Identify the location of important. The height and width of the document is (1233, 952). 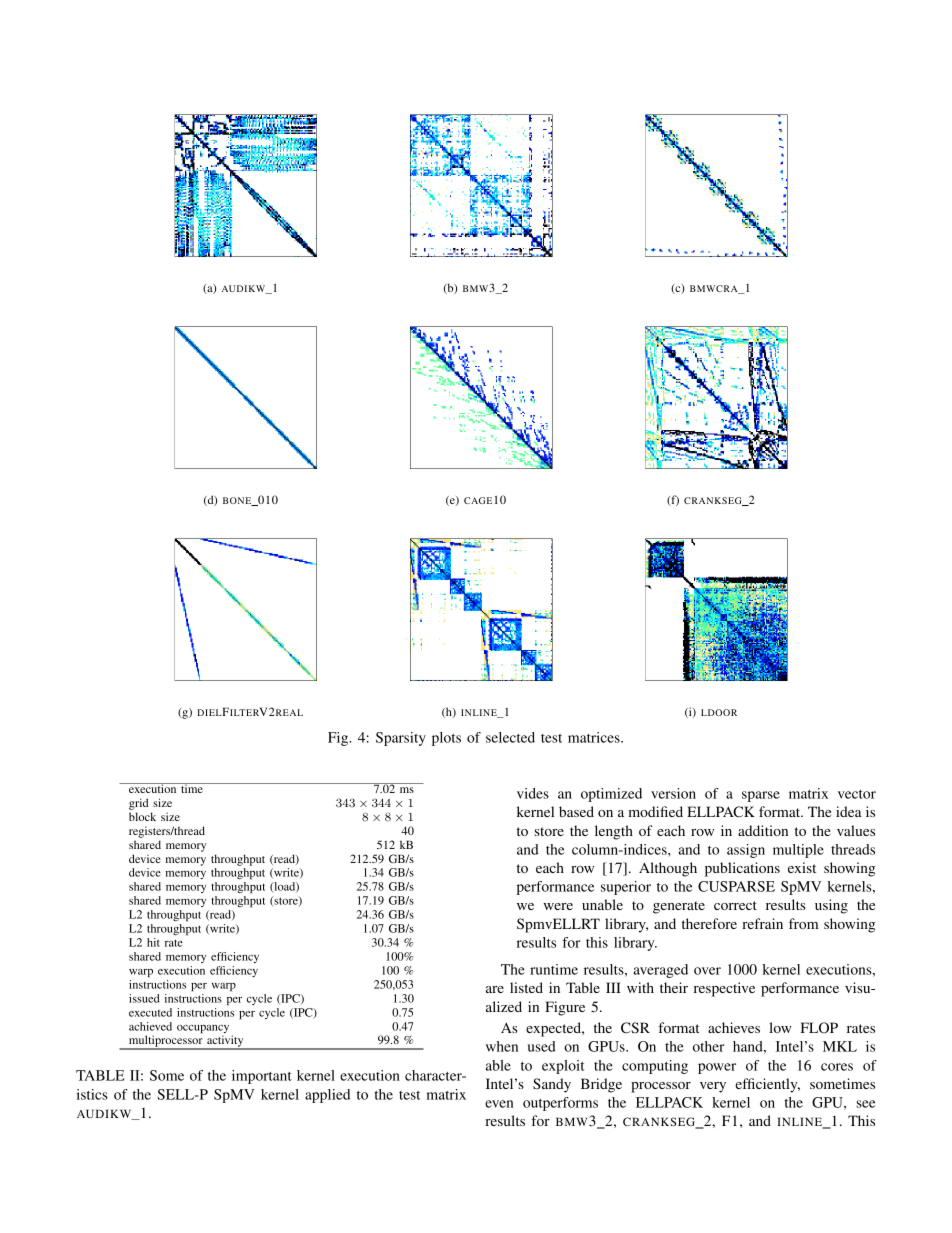
(262, 1077).
